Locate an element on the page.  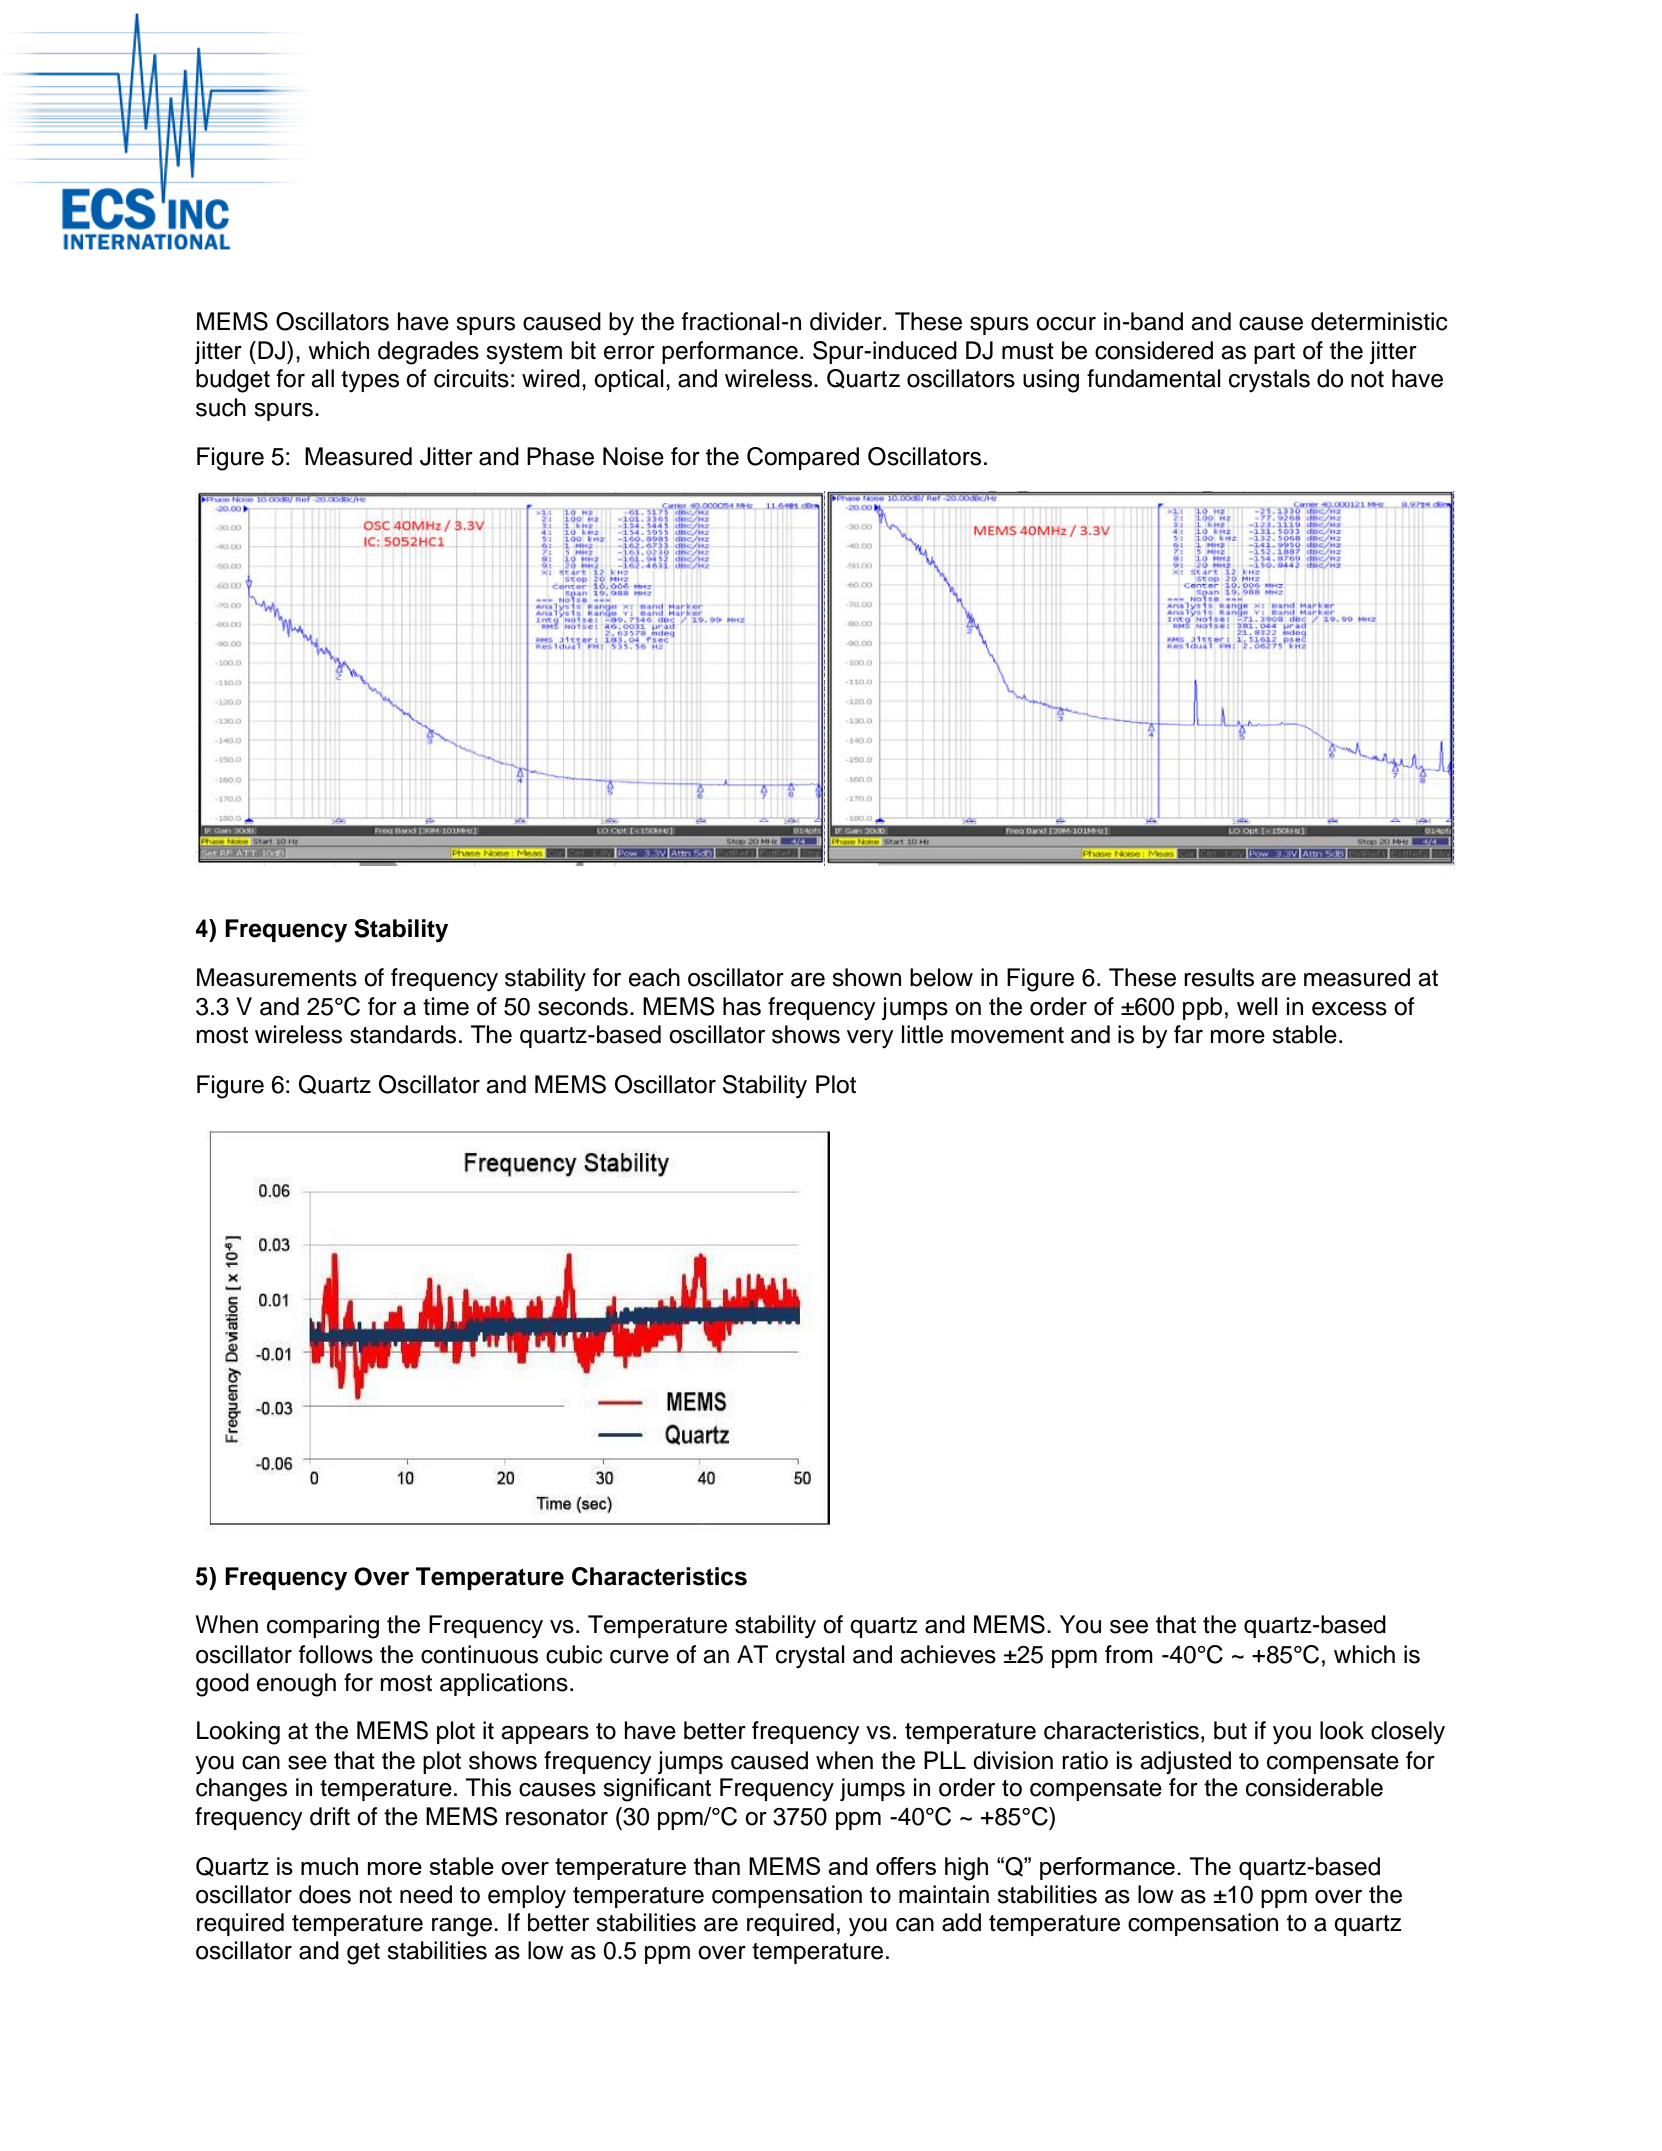
divider is located at coordinates (847, 321).
